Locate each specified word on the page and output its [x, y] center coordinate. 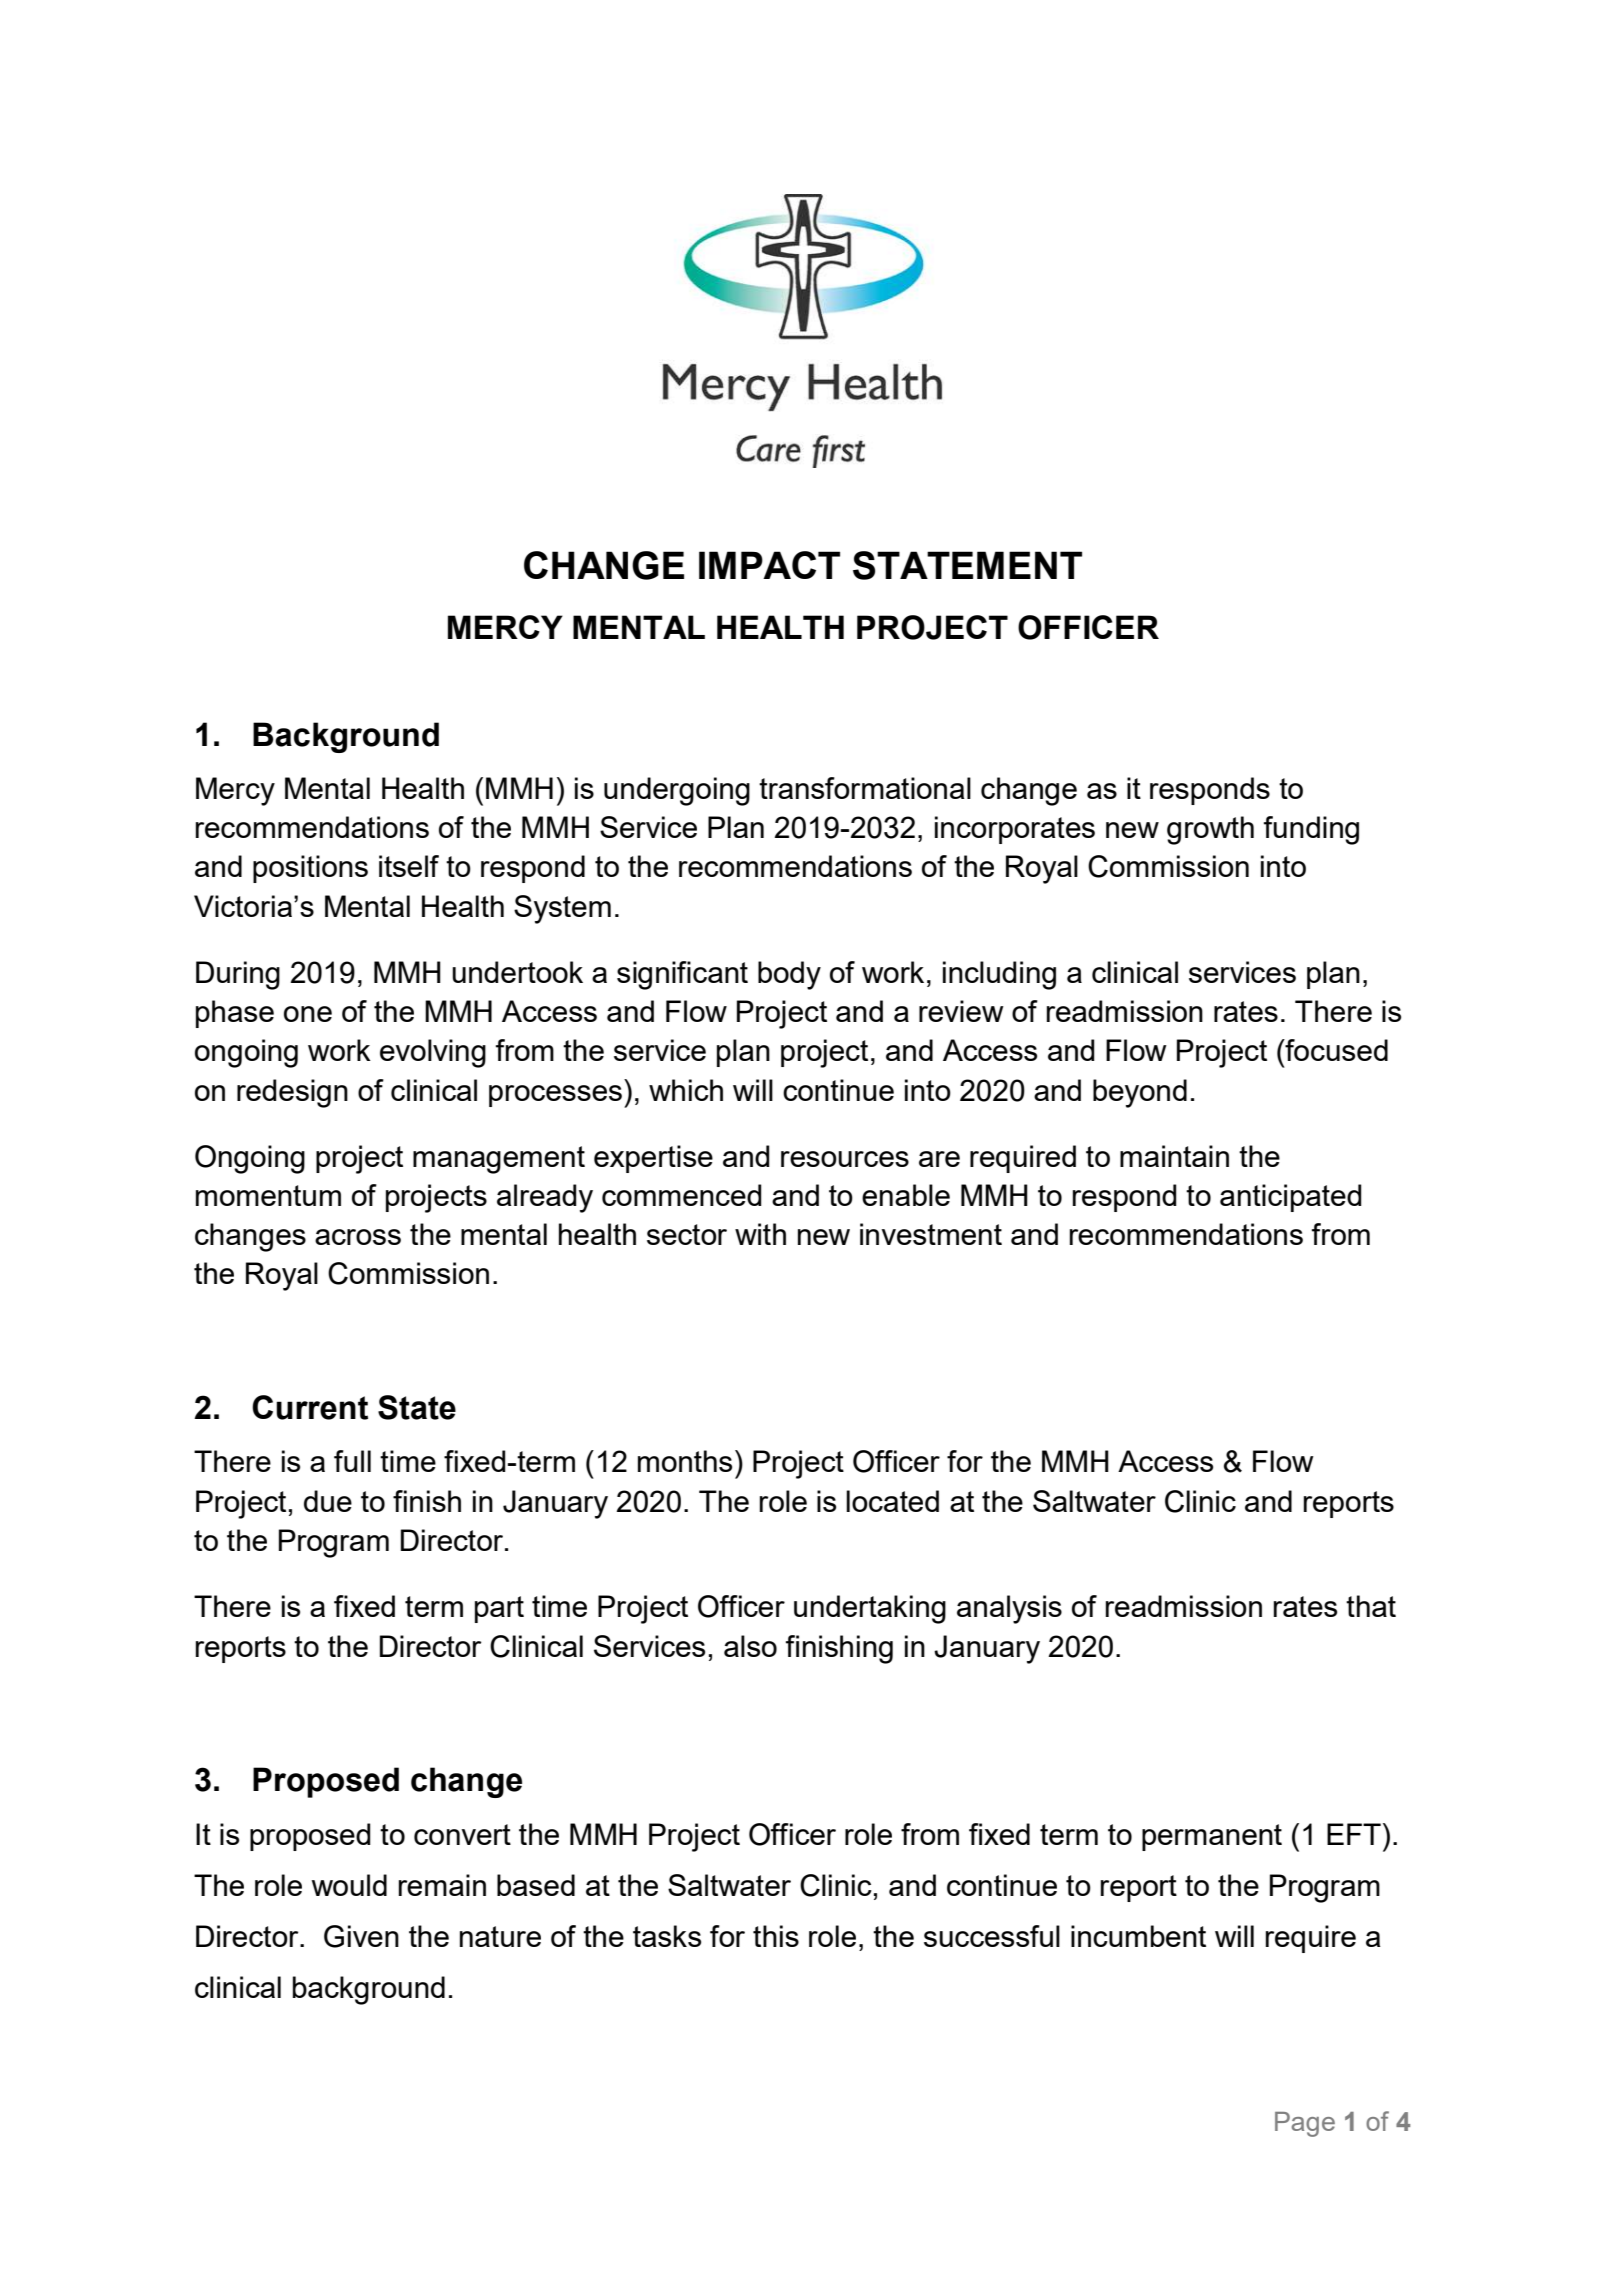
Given [361, 1936]
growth [1210, 830]
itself [409, 866]
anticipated [1291, 1198]
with [760, 1234]
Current [310, 1407]
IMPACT [769, 565]
